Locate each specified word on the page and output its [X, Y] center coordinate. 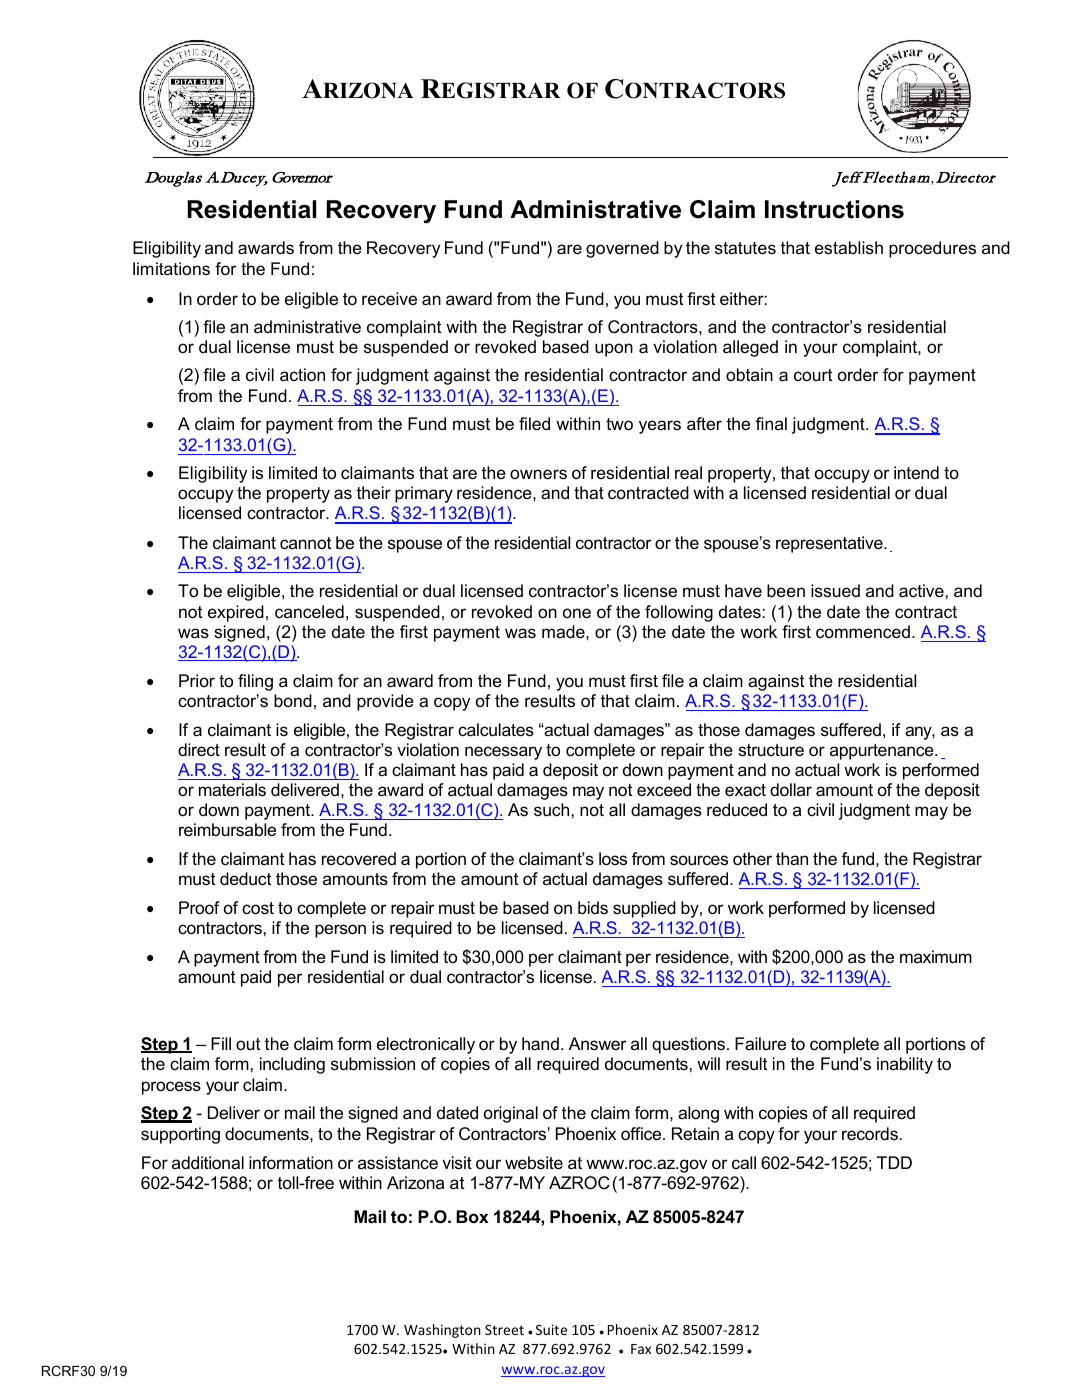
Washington [442, 1331]
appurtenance [883, 752]
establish [849, 248]
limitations [171, 269]
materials [232, 790]
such [551, 810]
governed [622, 249]
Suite [551, 1329]
